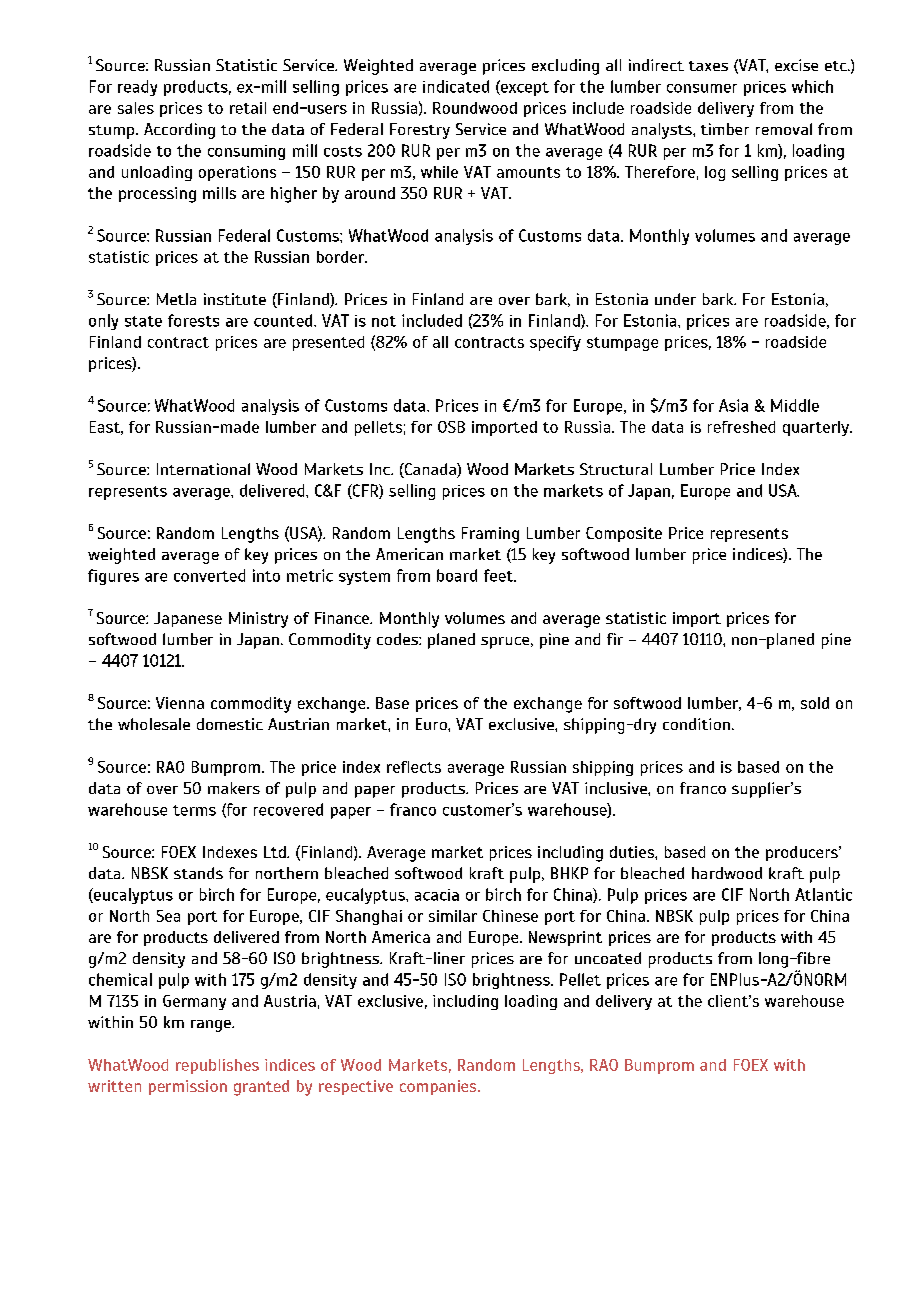 This screenshot has height=1308, width=924. Describe the element at coordinates (209, 575) in the screenshot. I see `converted` at that location.
